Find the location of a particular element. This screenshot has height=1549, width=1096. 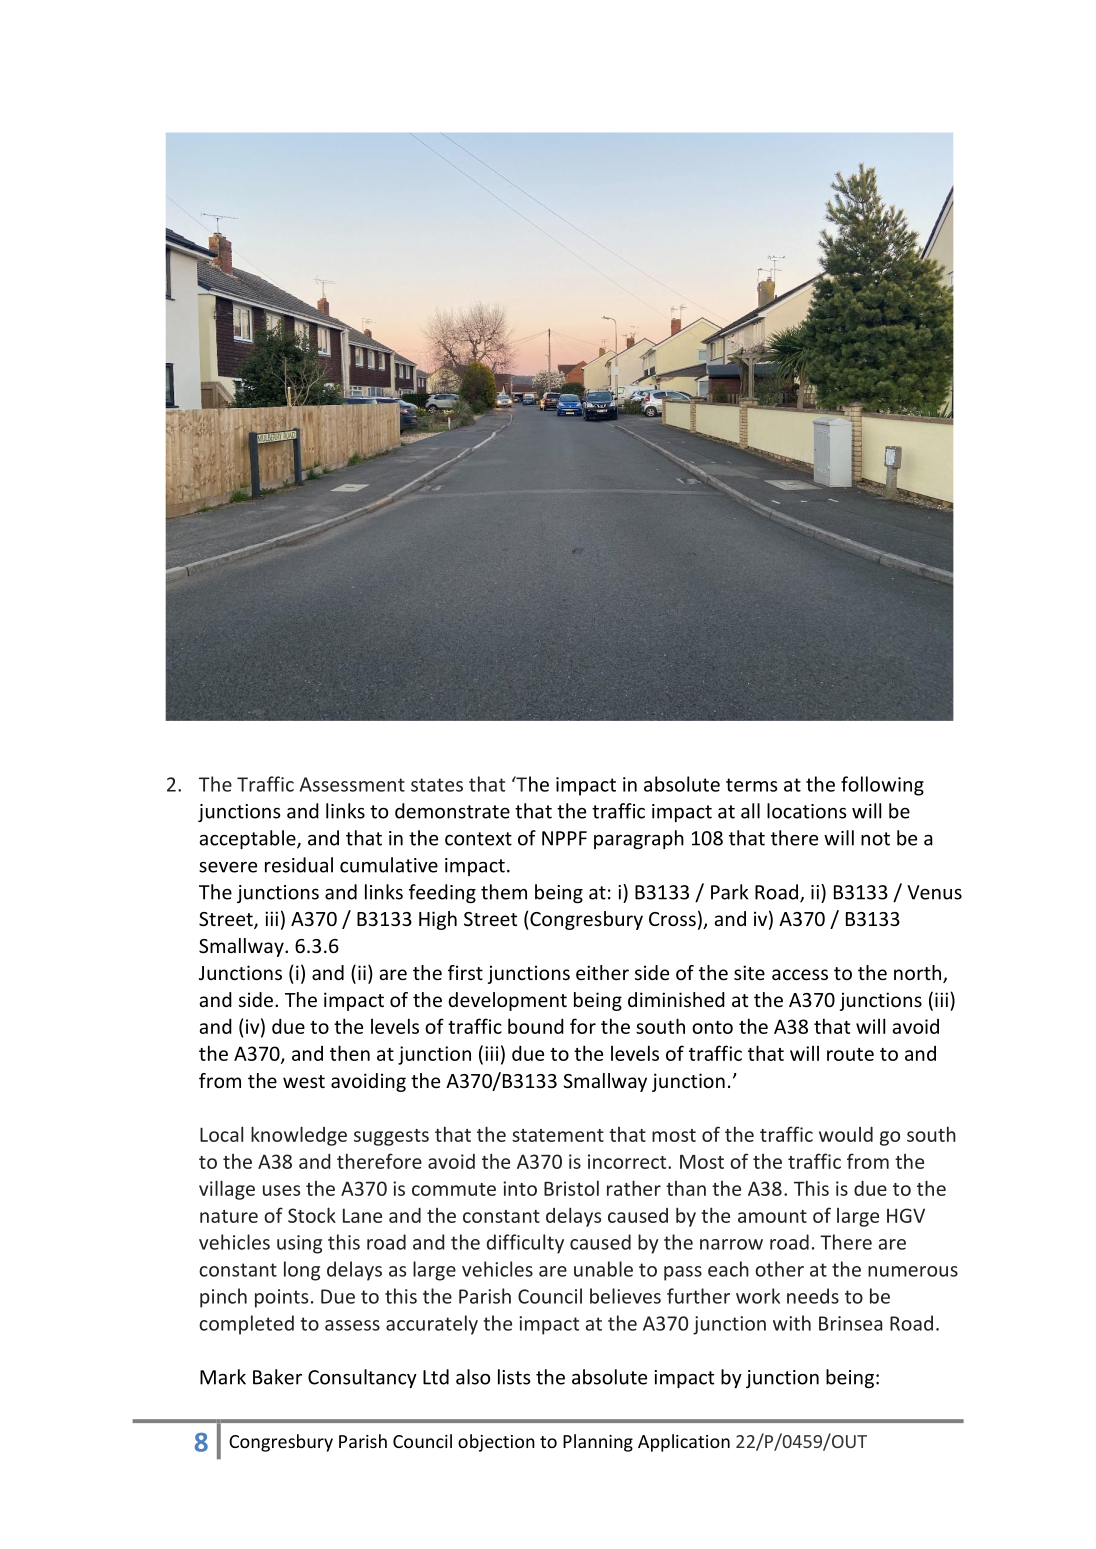

locations is located at coordinates (807, 811).
